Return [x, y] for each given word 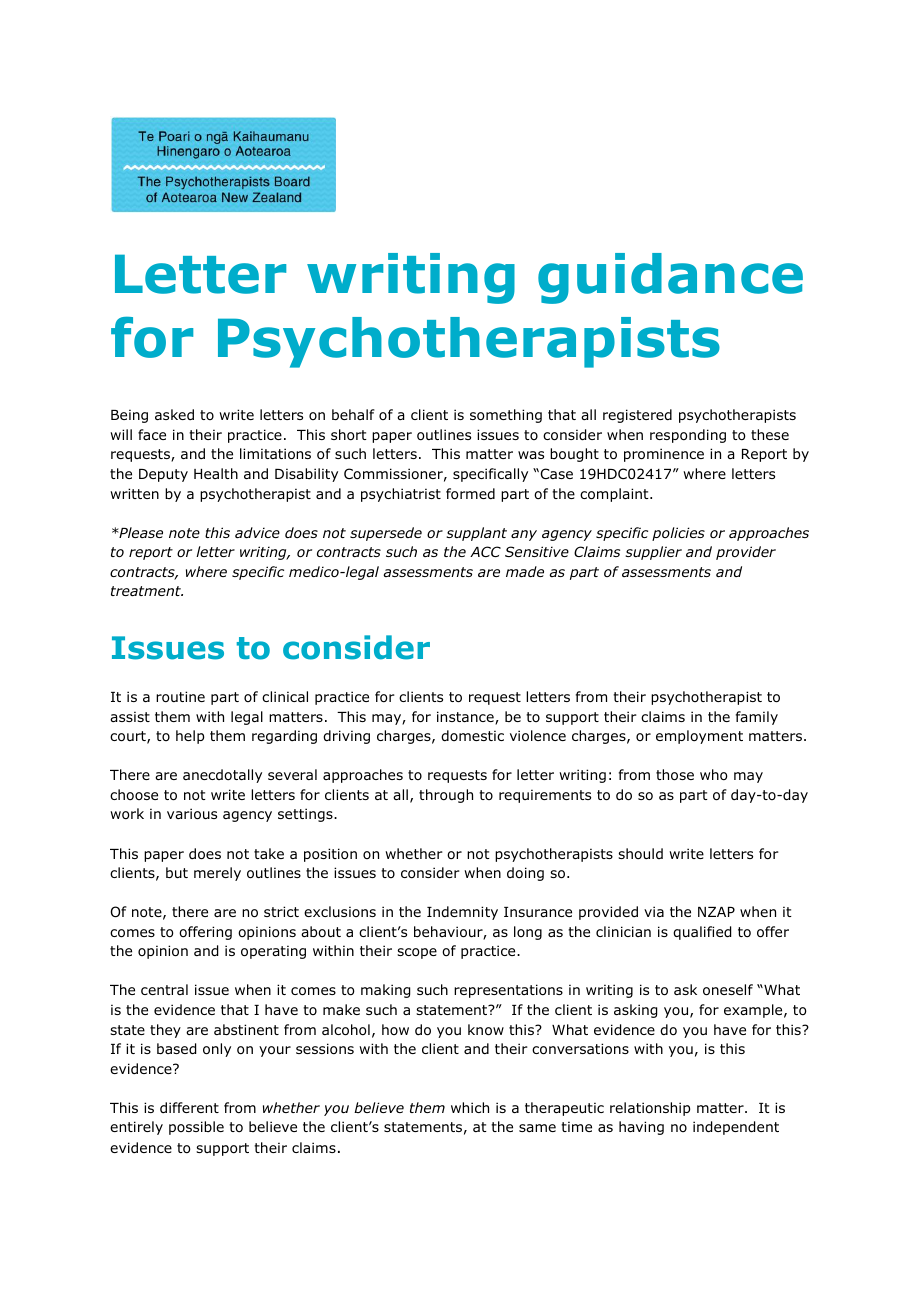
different [189, 1107]
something [506, 416]
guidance [670, 278]
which [470, 1107]
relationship [650, 1109]
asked [174, 414]
